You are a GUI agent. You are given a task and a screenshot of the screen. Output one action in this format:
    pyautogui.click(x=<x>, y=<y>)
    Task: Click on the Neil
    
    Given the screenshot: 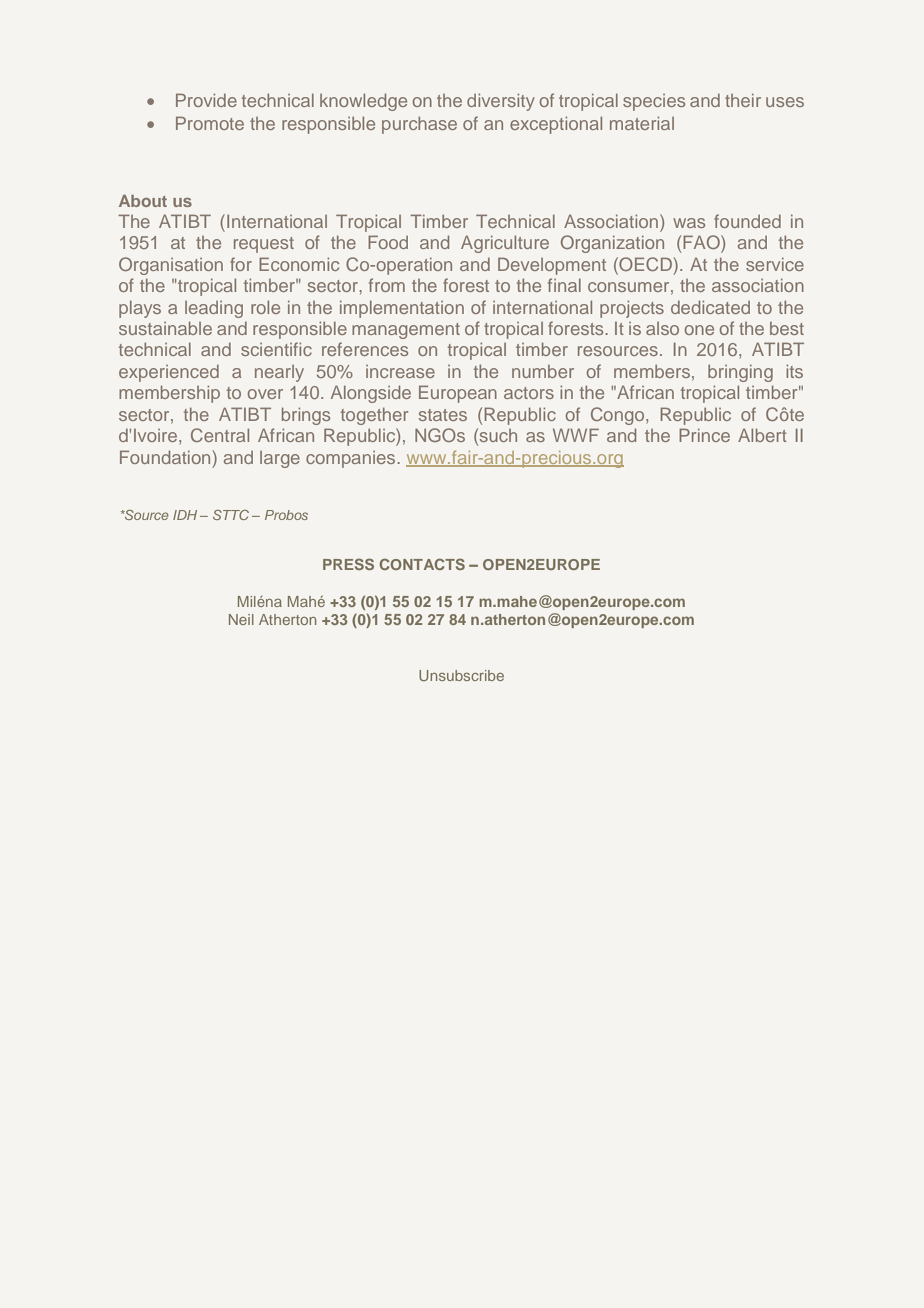 What is the action you would take?
    pyautogui.click(x=241, y=619)
